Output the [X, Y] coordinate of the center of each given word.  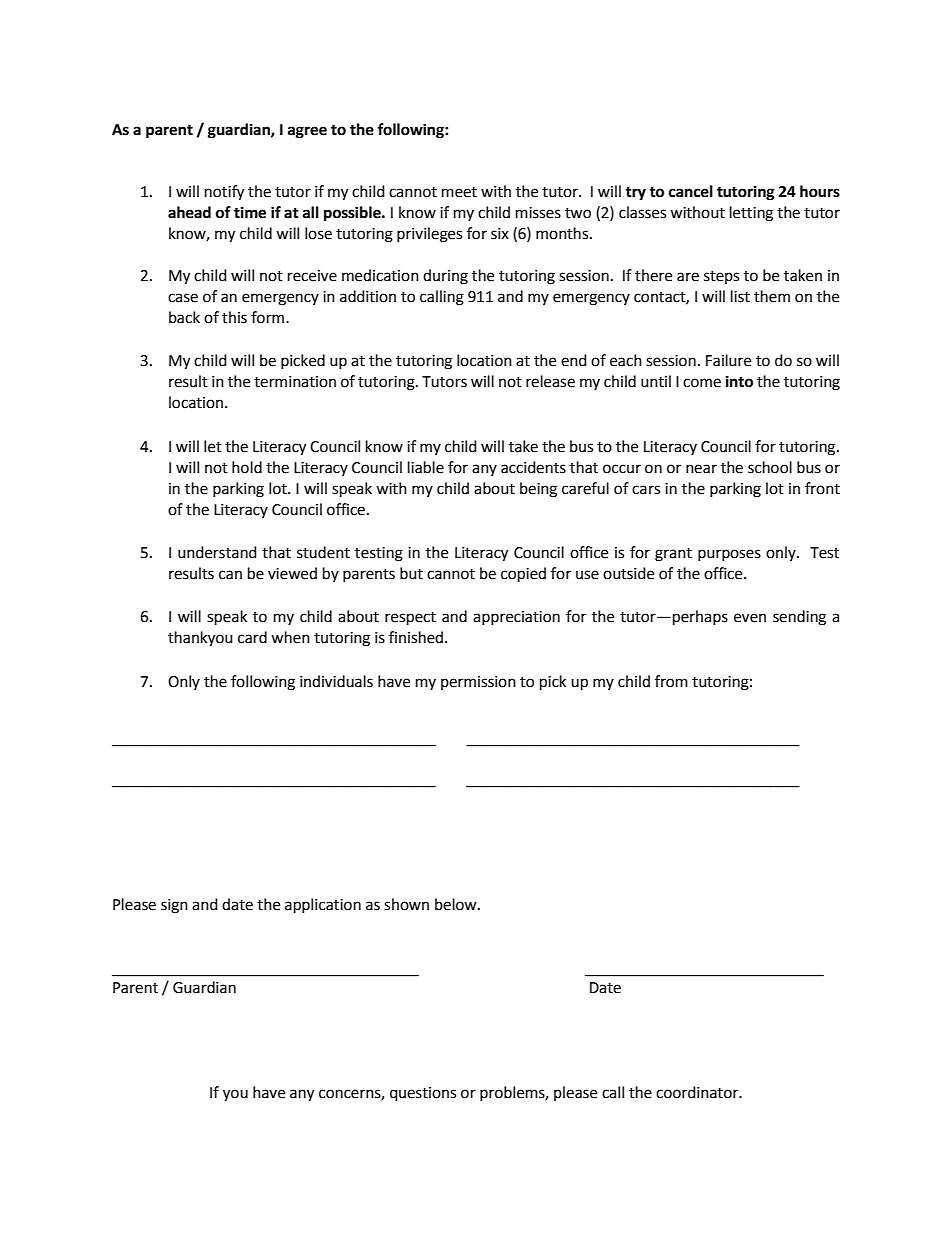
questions [423, 1094]
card [252, 637]
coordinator [698, 1092]
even [750, 618]
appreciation [516, 618]
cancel [691, 191]
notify [224, 193]
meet [459, 192]
